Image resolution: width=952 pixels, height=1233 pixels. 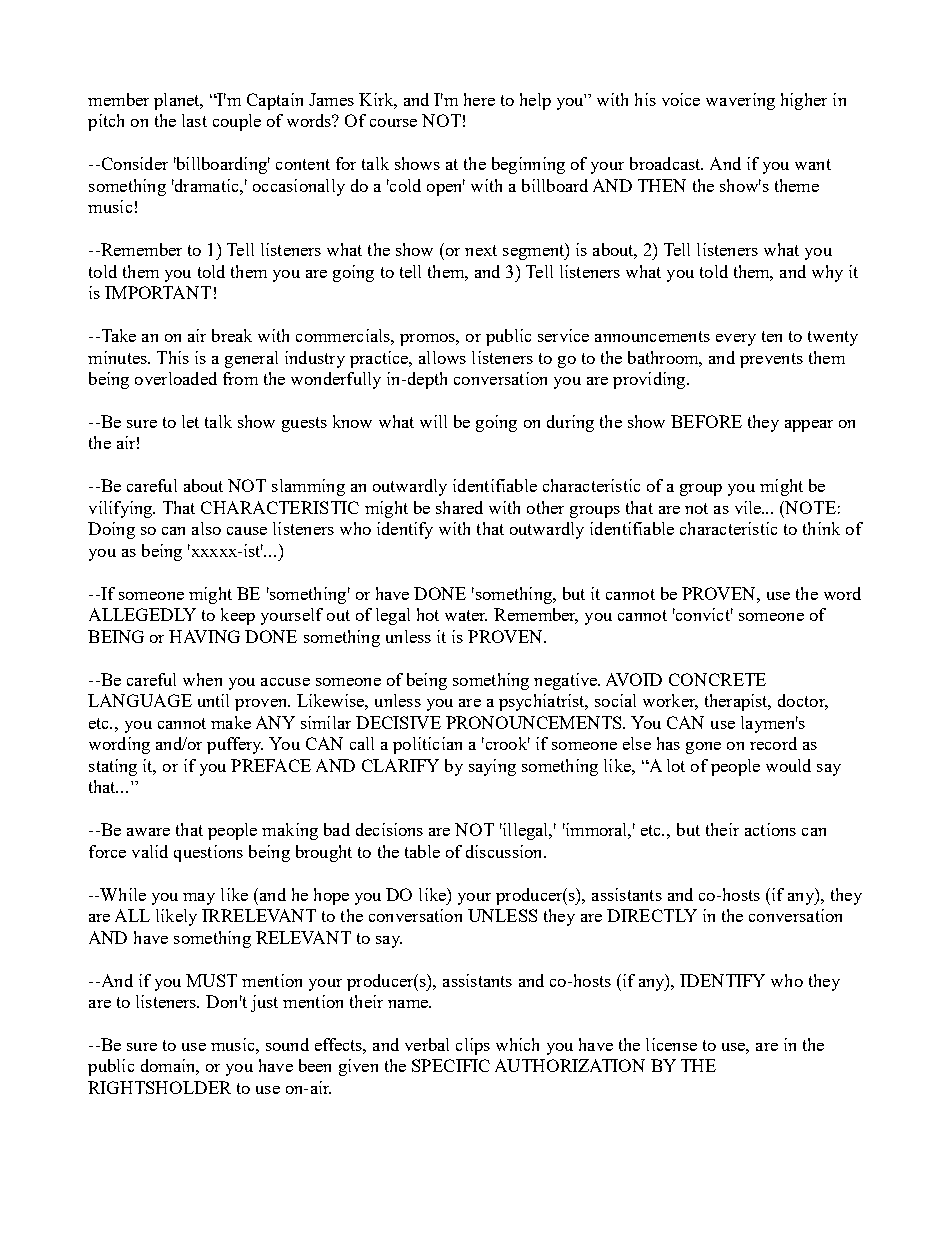 What do you see at coordinates (208, 853) in the document?
I see `questions` at bounding box center [208, 853].
